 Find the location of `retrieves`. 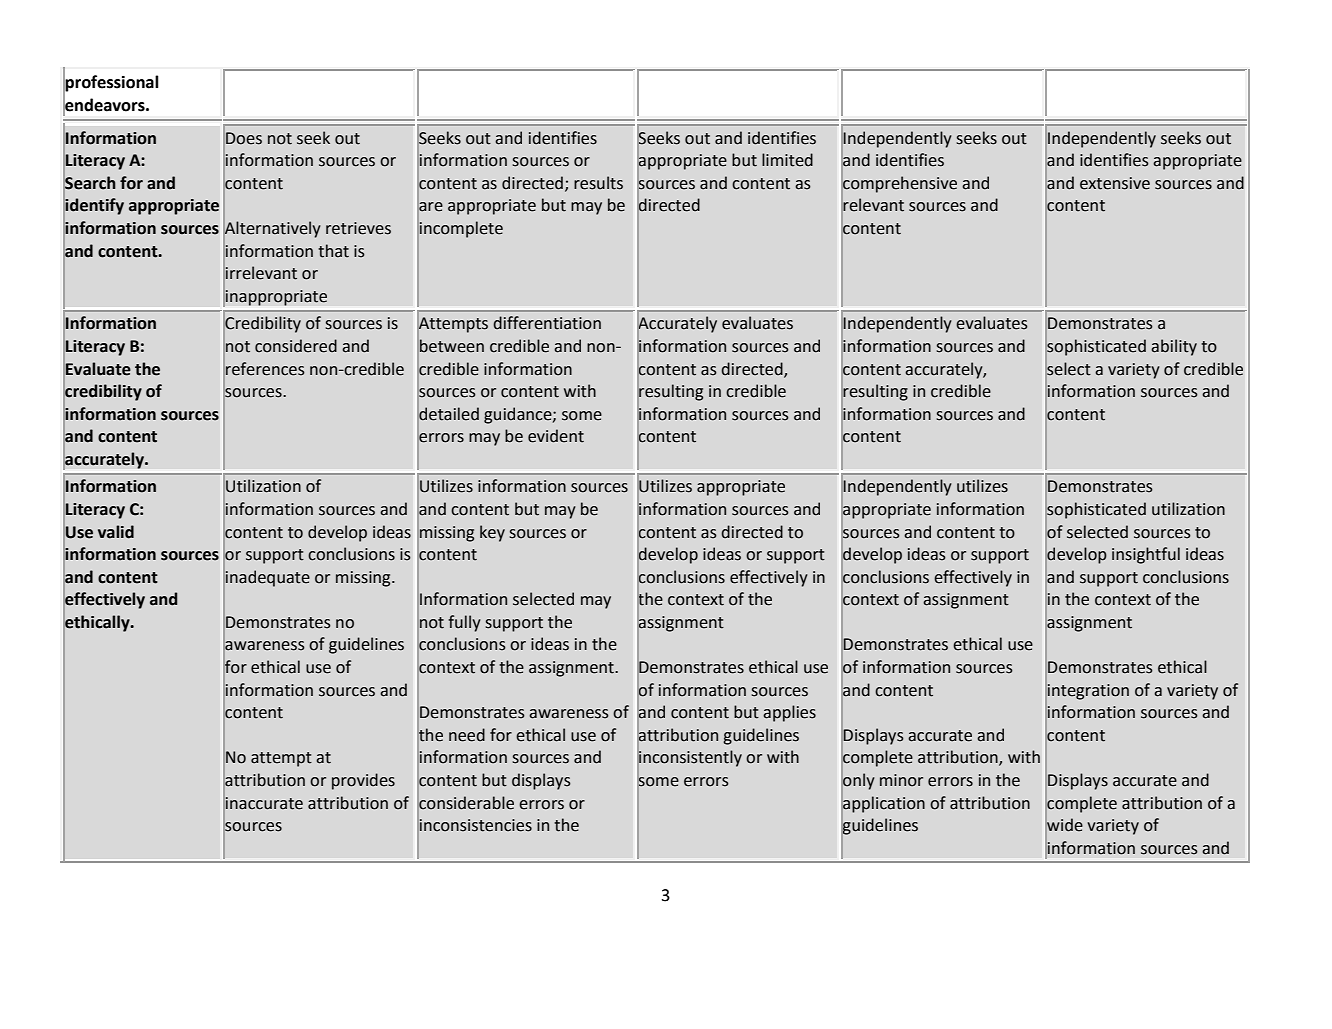

retrieves is located at coordinates (358, 228).
